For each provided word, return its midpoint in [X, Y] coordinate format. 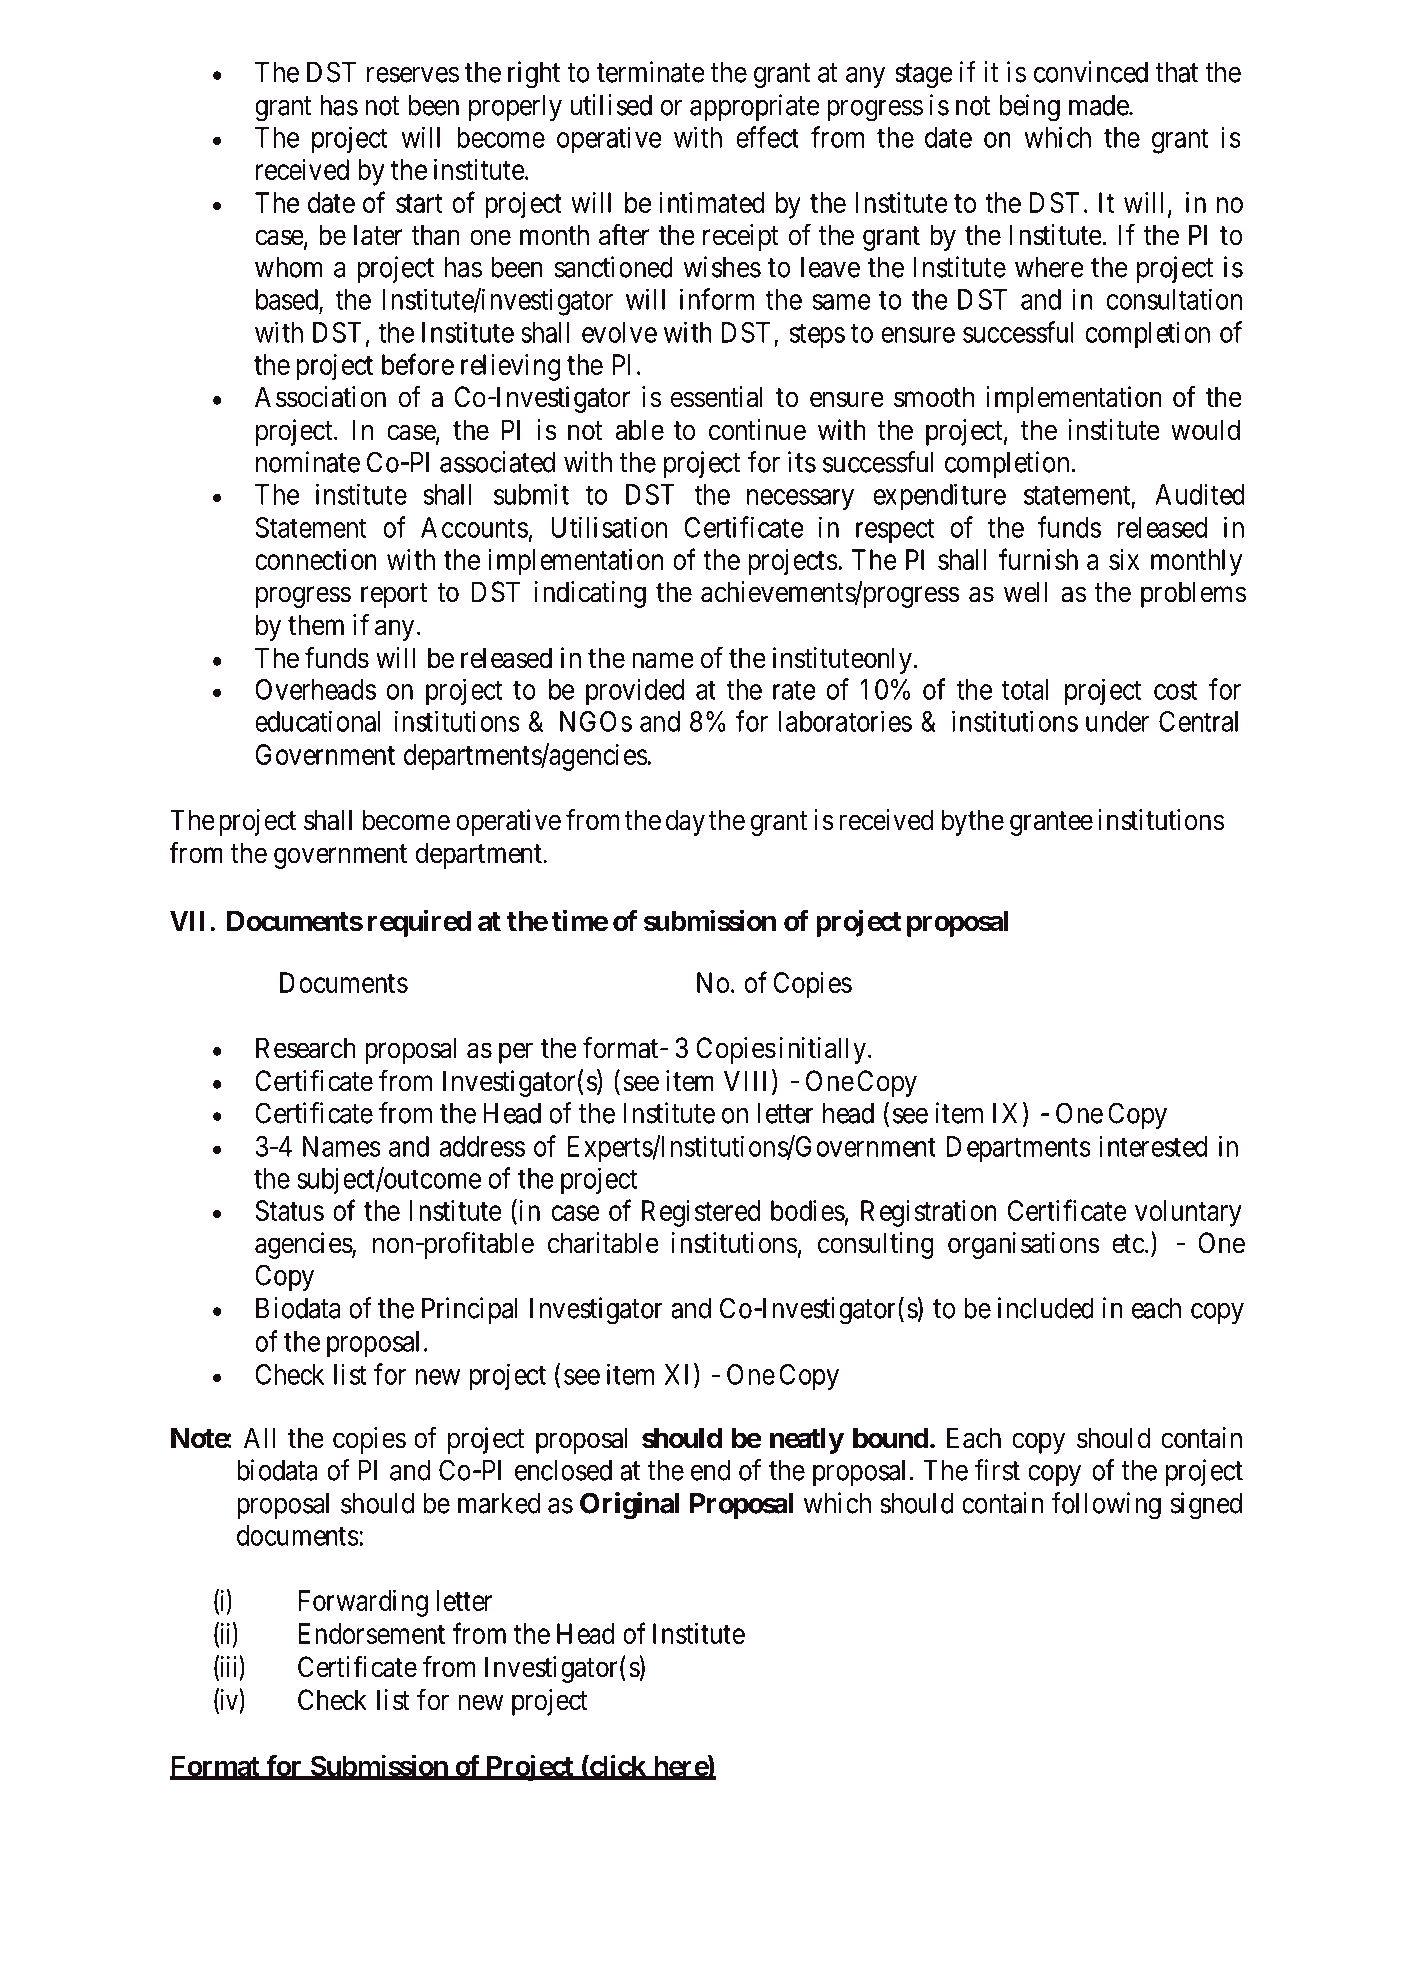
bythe [973, 822]
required [419, 923]
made [1099, 105]
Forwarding [363, 1603]
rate [794, 690]
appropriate [755, 107]
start [419, 203]
